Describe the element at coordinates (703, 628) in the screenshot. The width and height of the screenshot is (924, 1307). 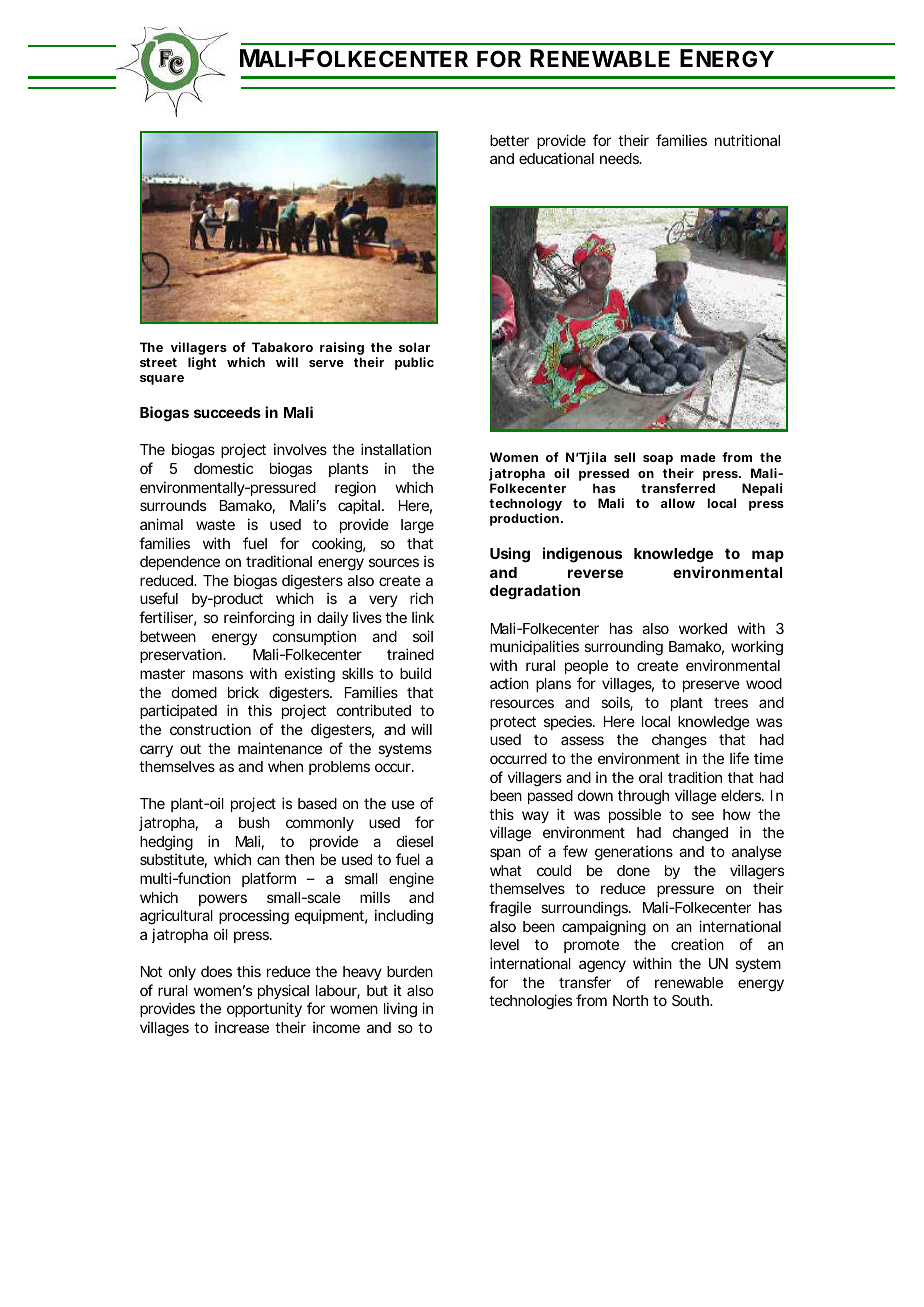
I see `worked` at that location.
